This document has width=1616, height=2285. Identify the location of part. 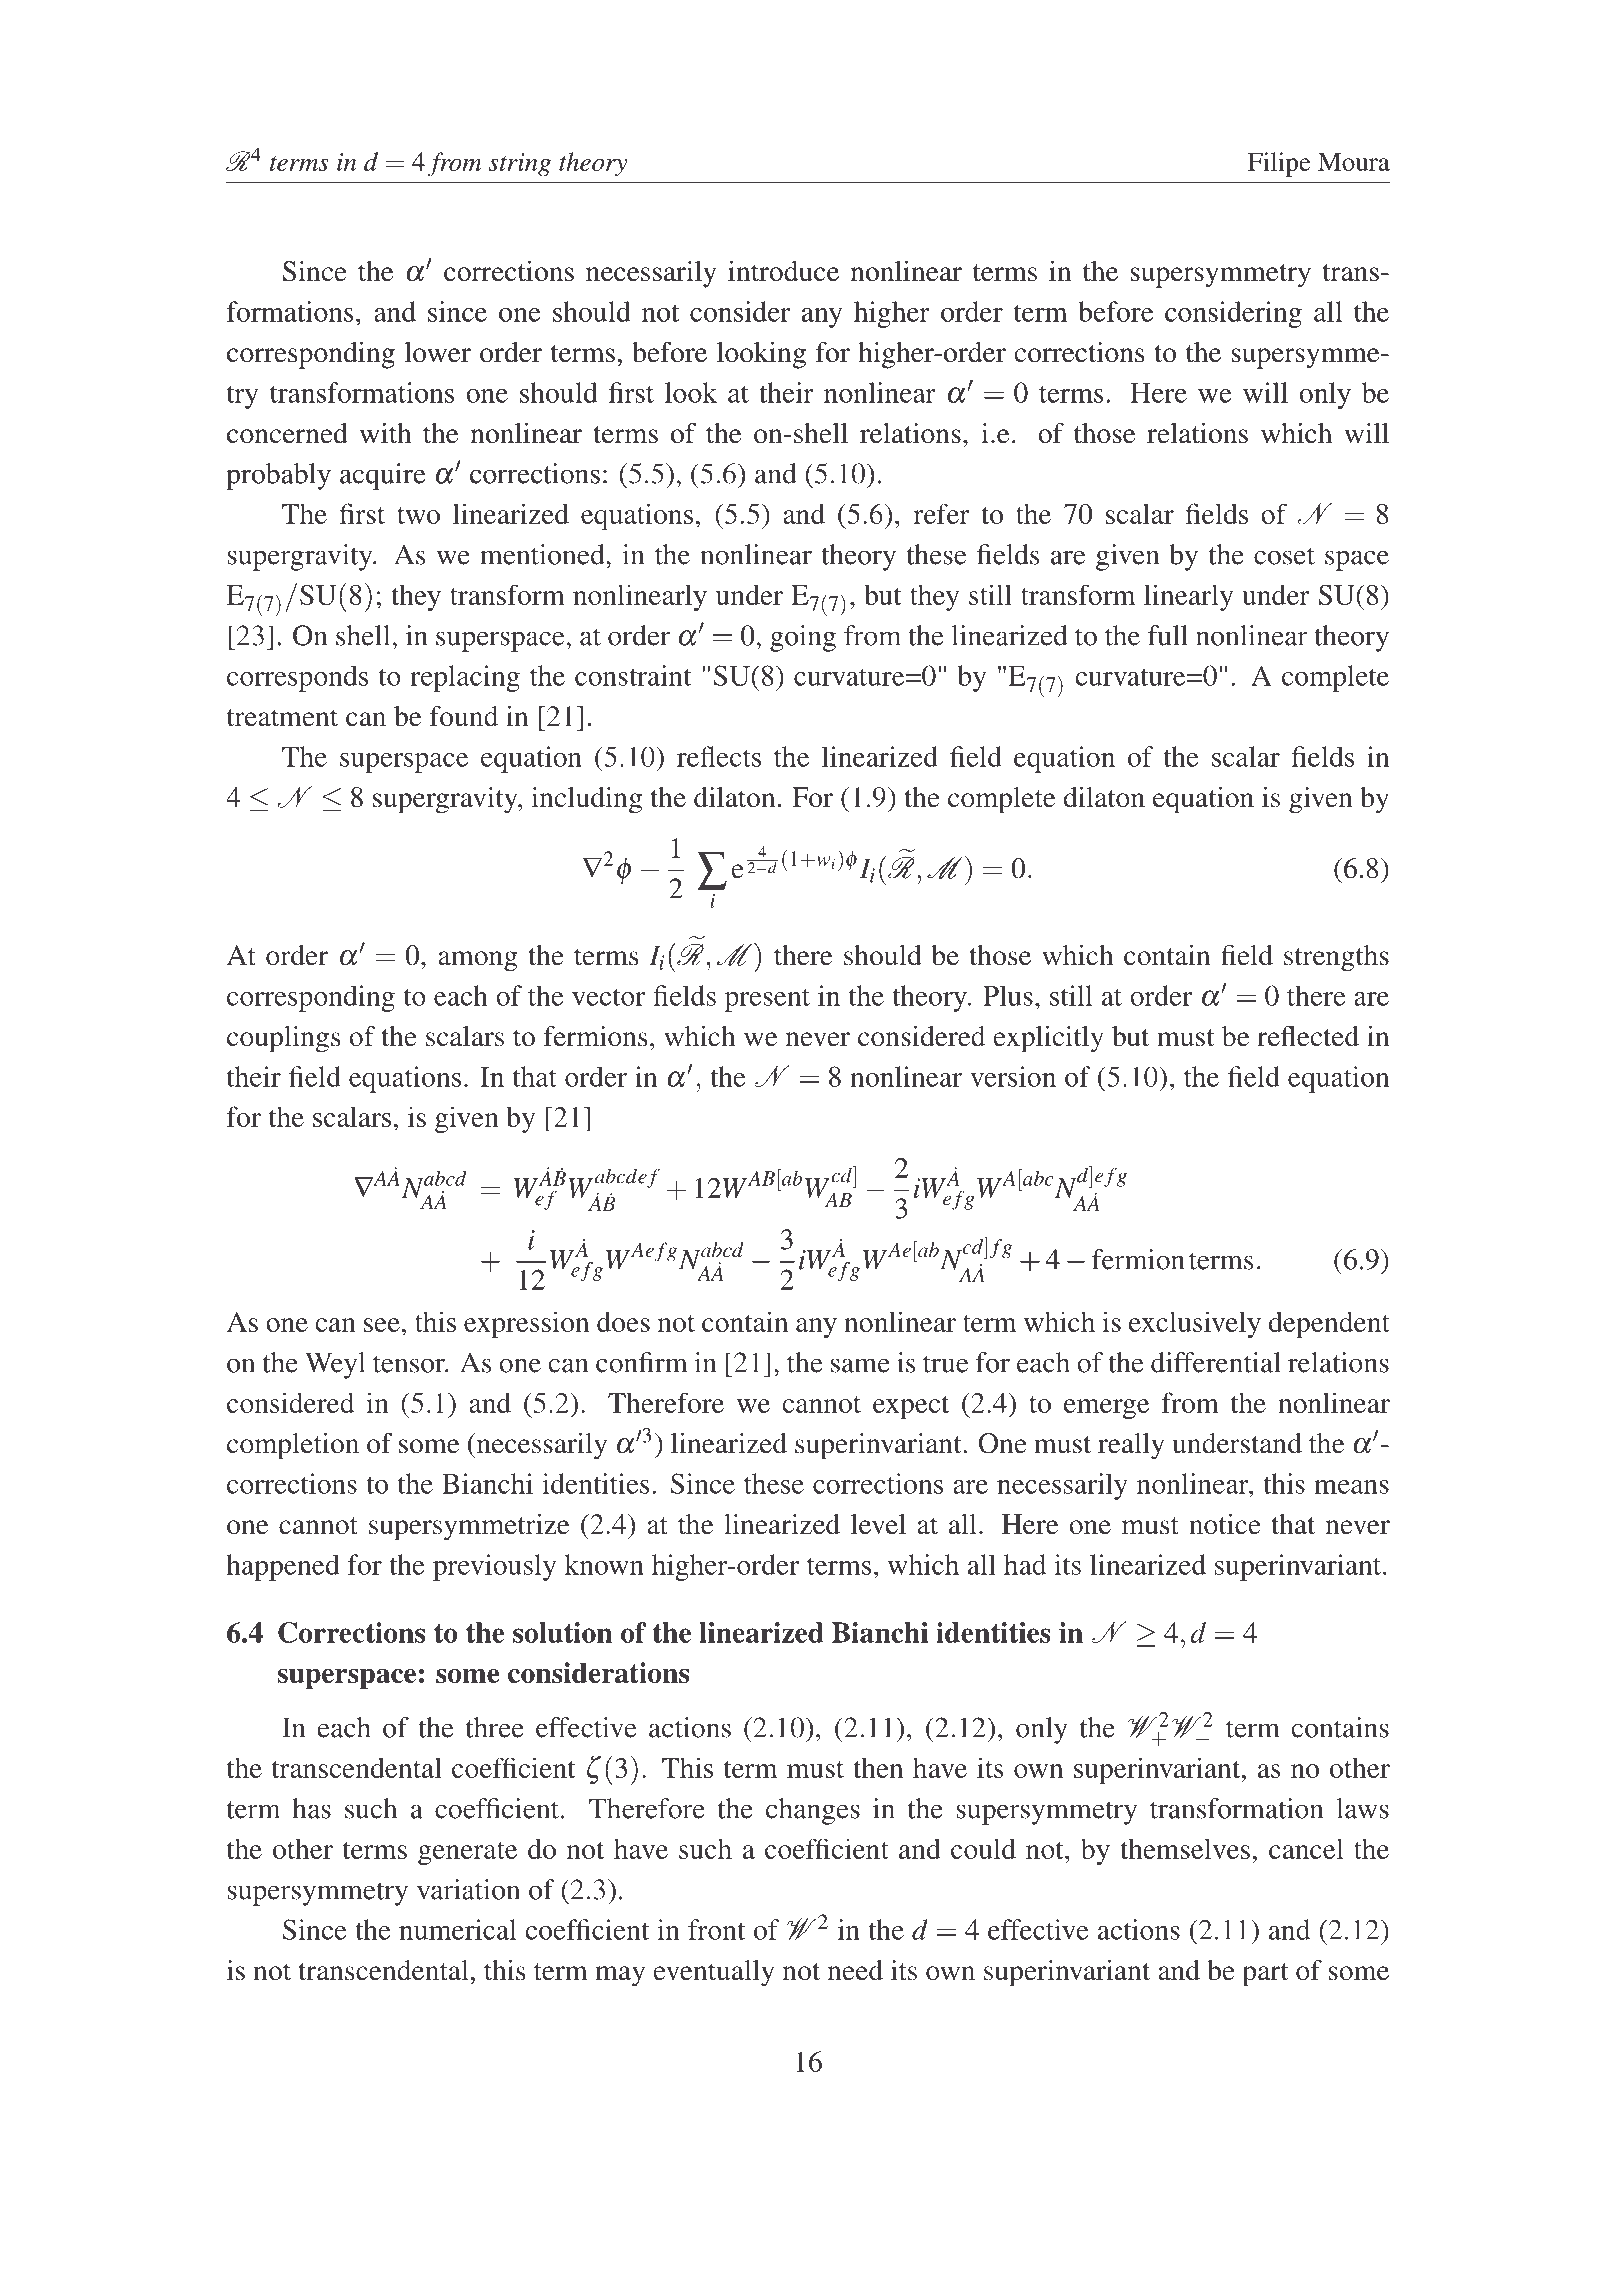
(1265, 1975).
